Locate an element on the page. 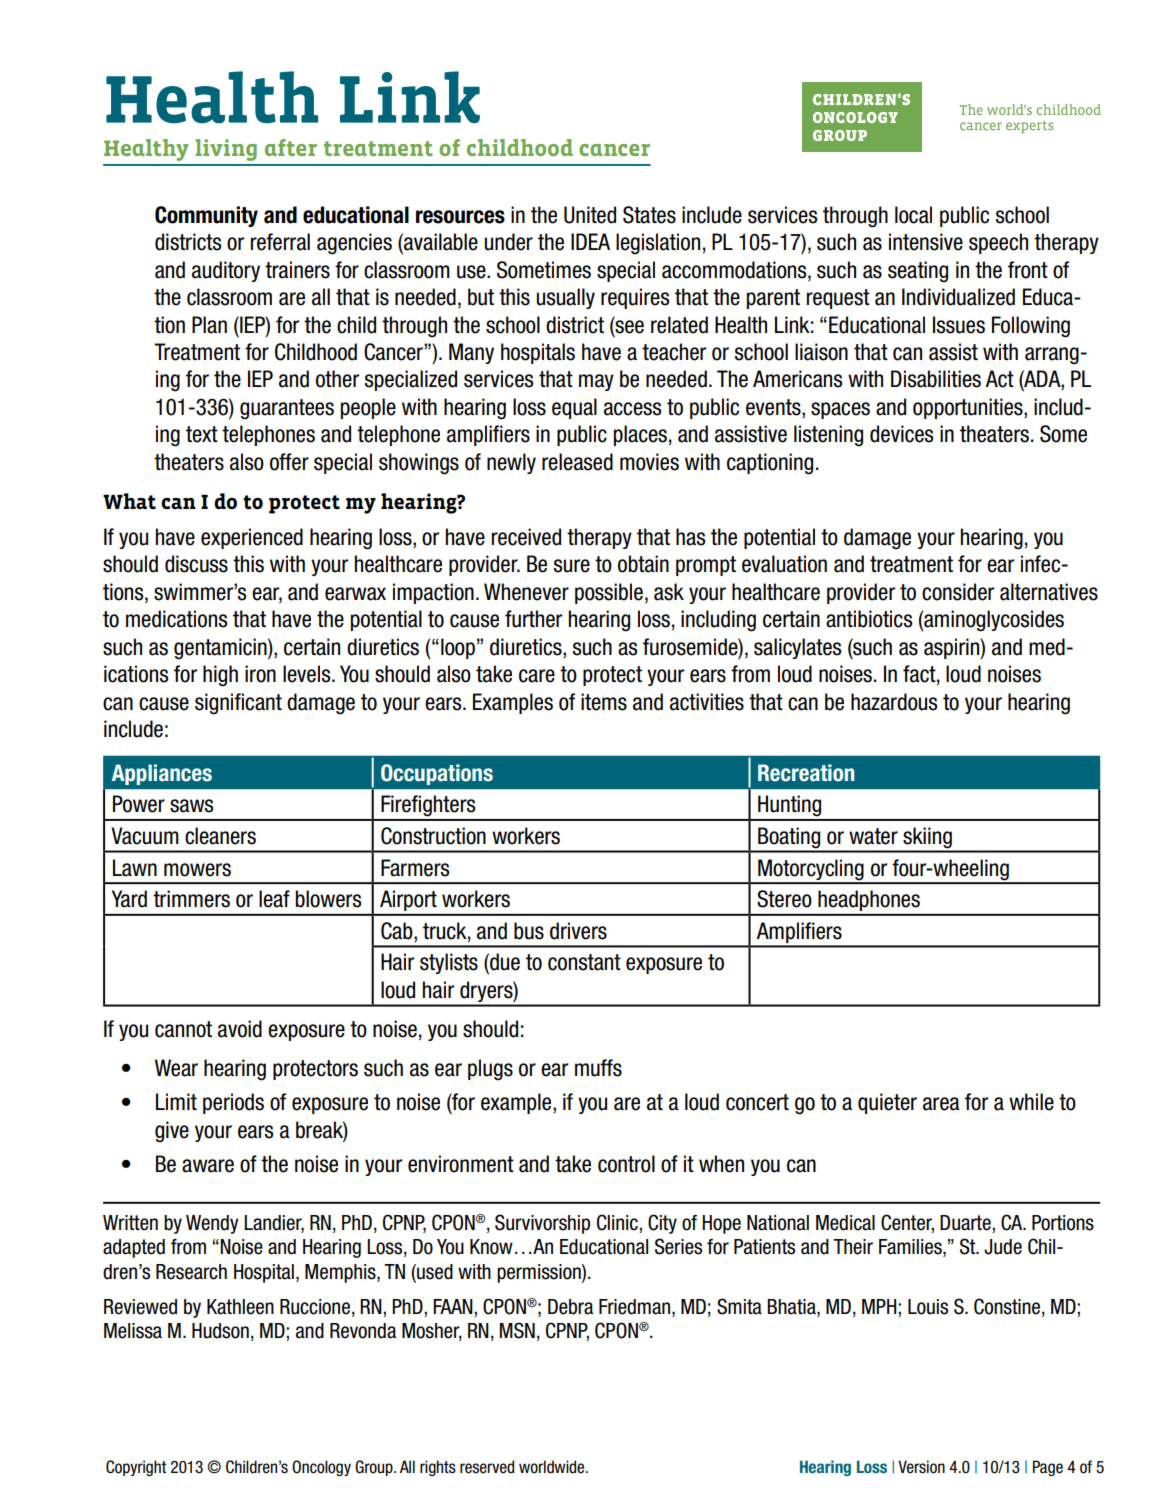 Image resolution: width=1169 pixels, height=1512 pixels. avoid is located at coordinates (240, 1029).
